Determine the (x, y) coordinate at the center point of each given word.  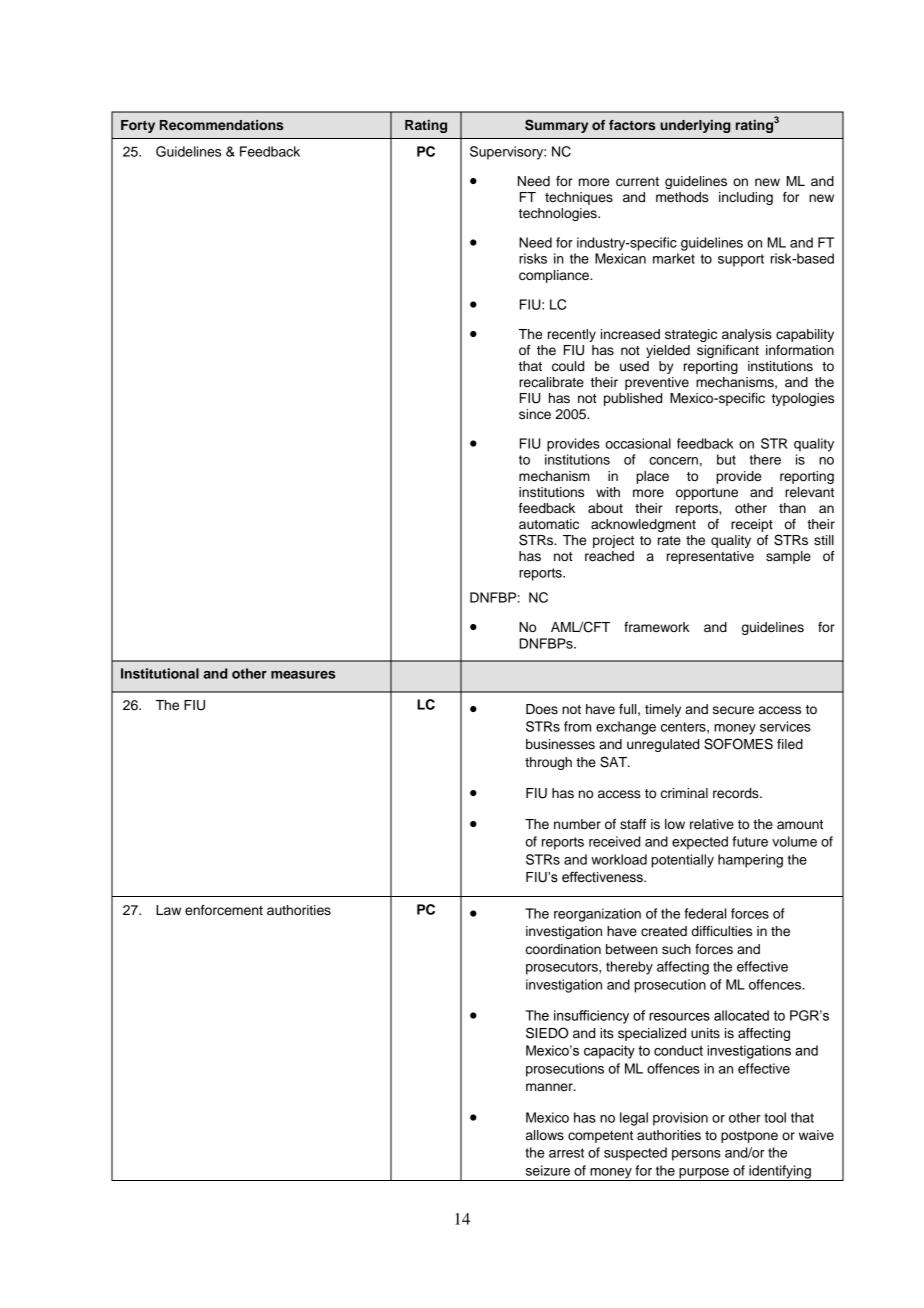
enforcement (224, 910)
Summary (556, 126)
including (746, 198)
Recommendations (221, 125)
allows (545, 1135)
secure (733, 710)
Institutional (160, 673)
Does (542, 709)
